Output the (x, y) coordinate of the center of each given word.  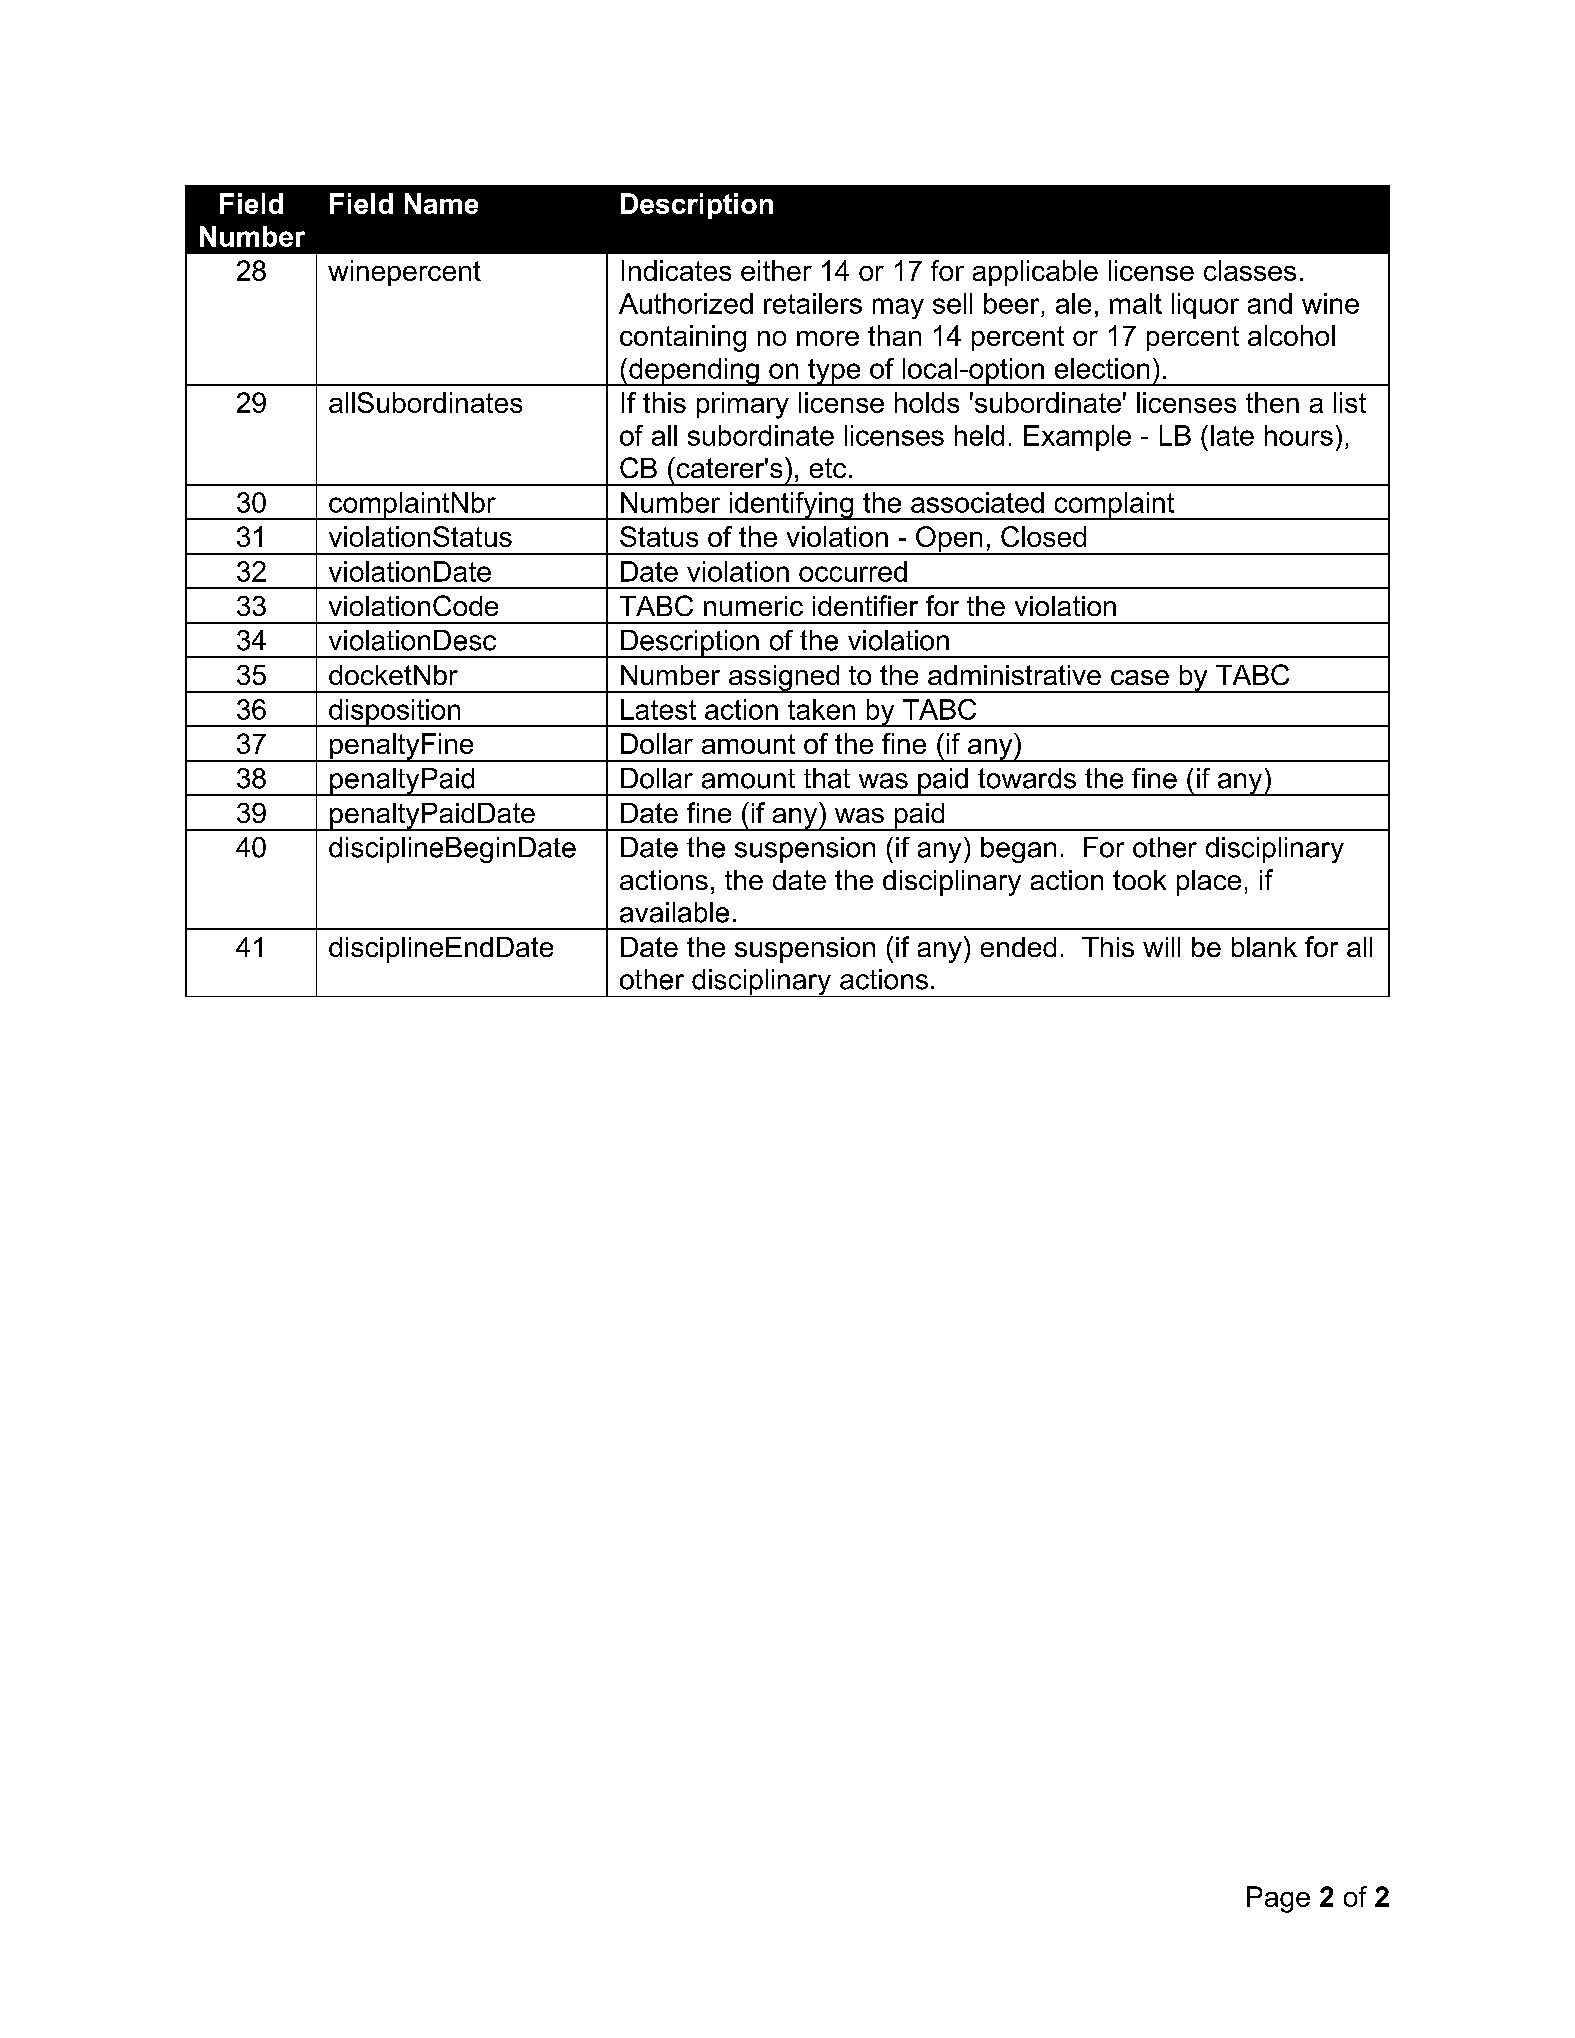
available (674, 912)
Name (441, 203)
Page (1278, 1899)
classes (1250, 270)
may (898, 308)
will (1161, 947)
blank (1264, 947)
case (1140, 677)
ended (1018, 947)
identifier (865, 605)
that (827, 778)
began (1018, 850)
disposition (395, 713)
